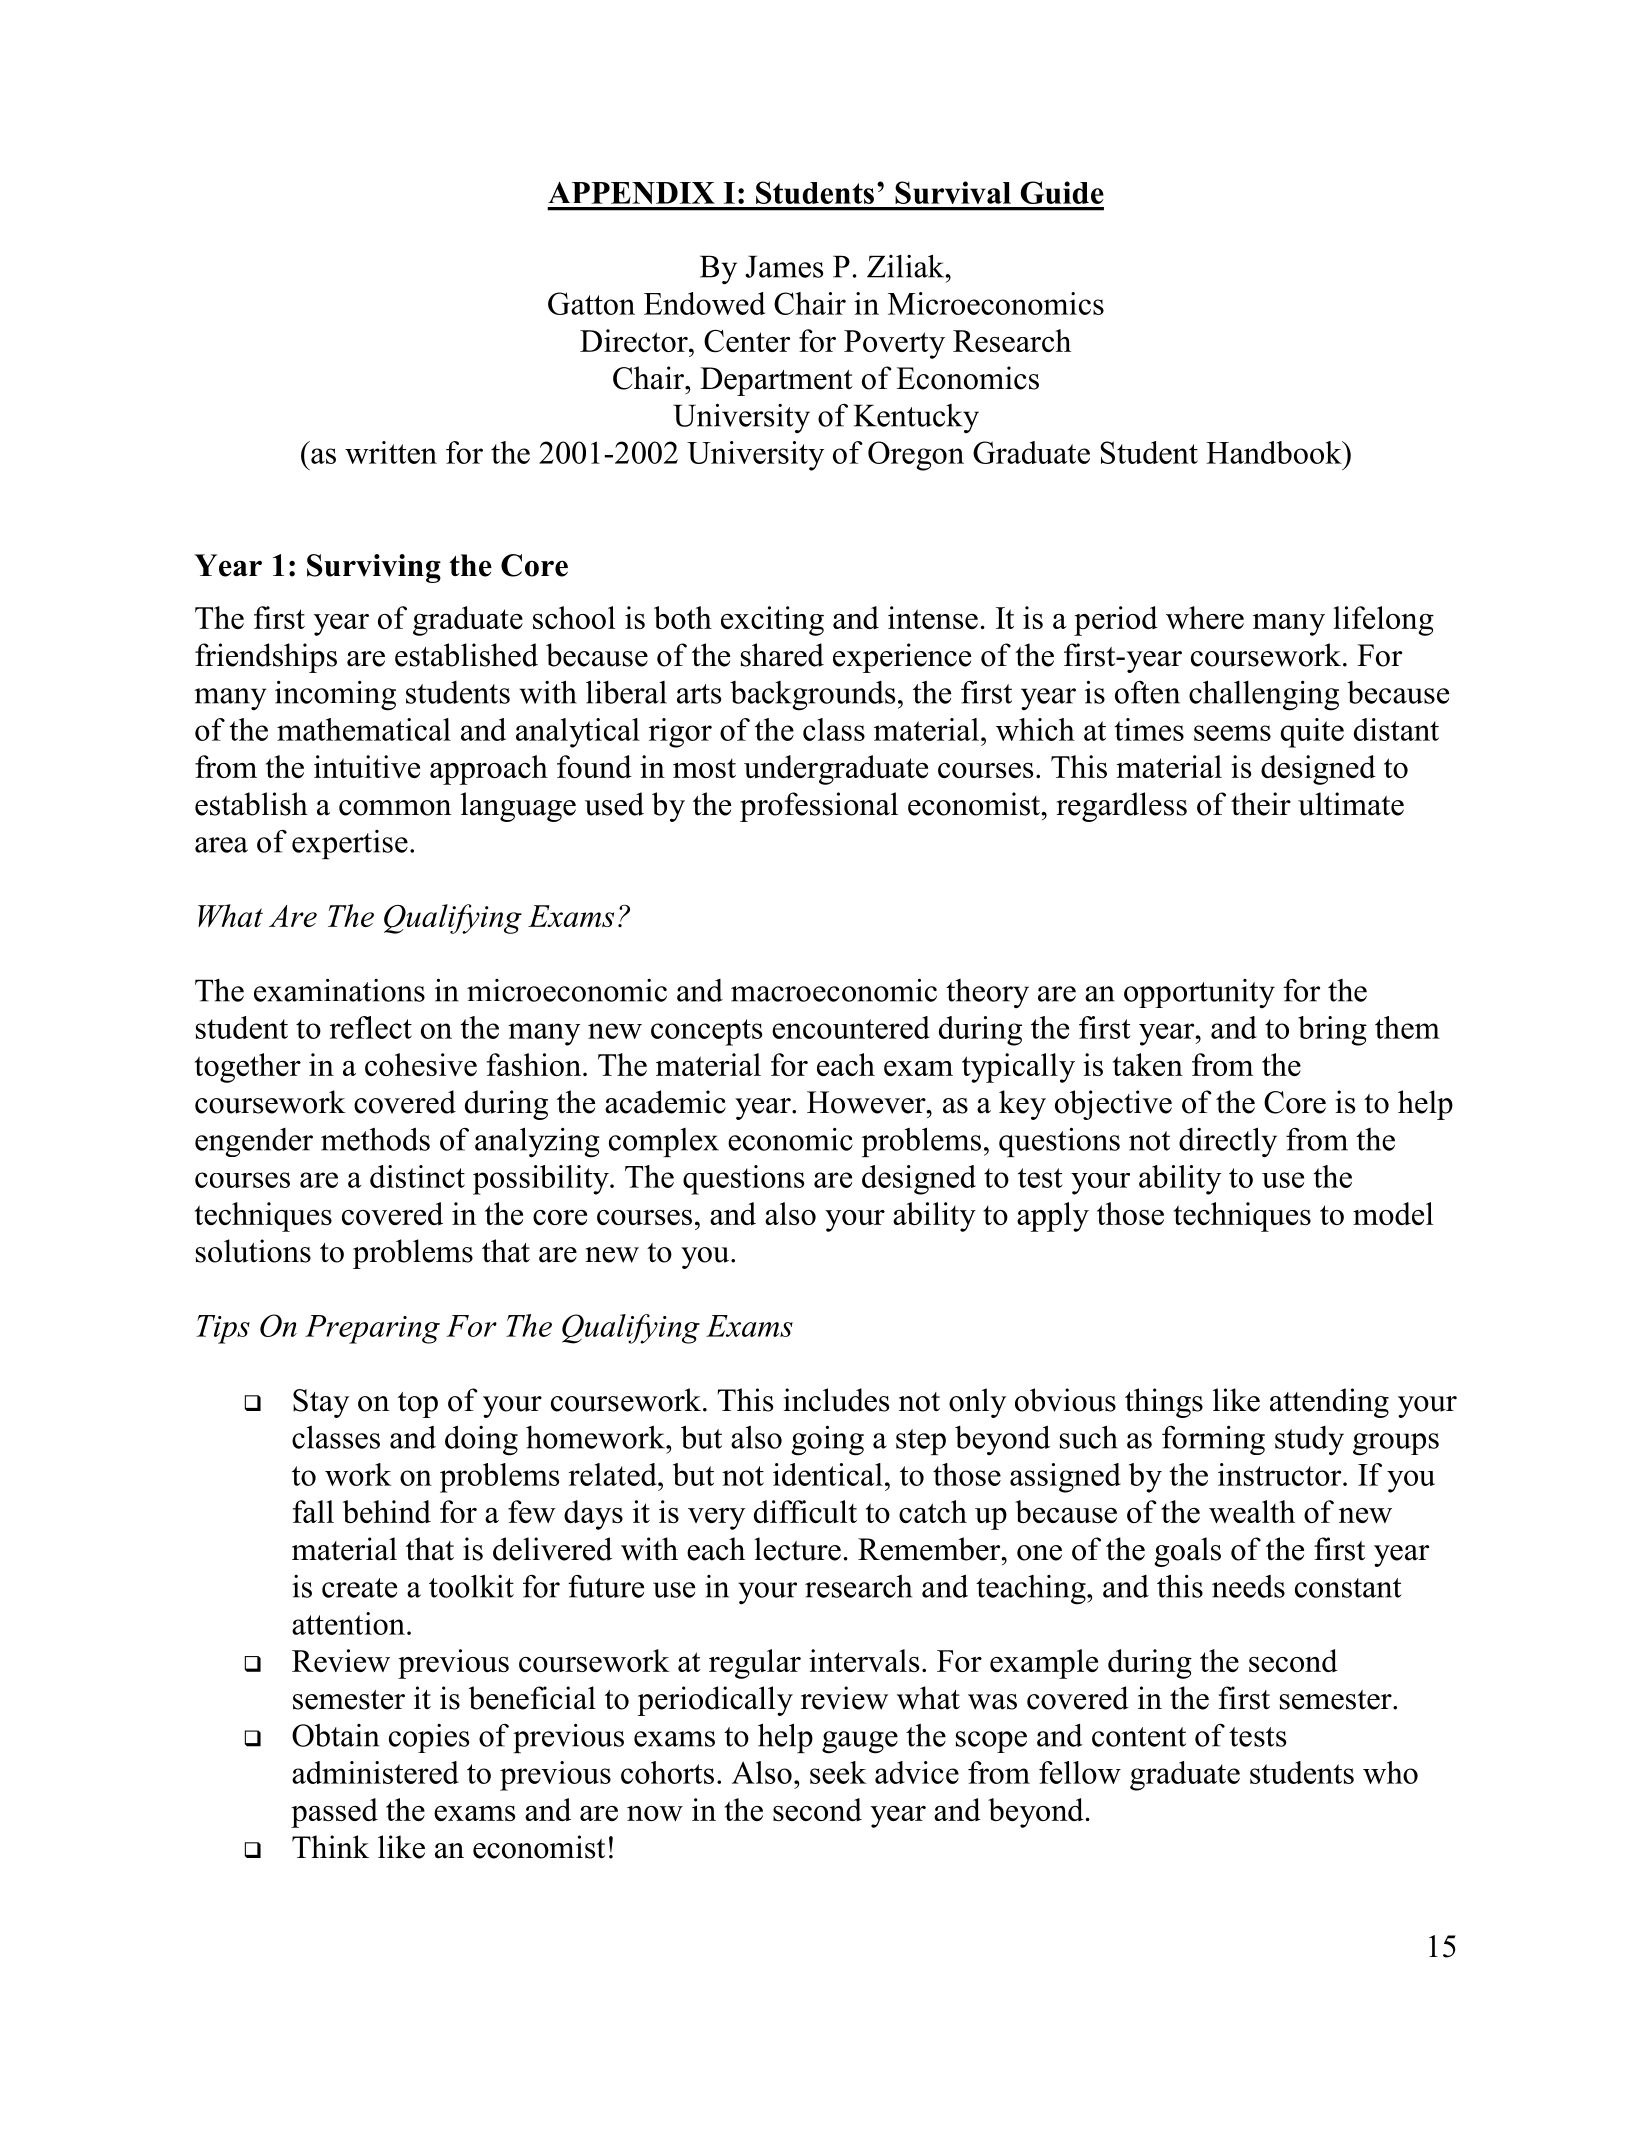  What do you see at coordinates (1199, 993) in the document?
I see `opportunity` at bounding box center [1199, 993].
